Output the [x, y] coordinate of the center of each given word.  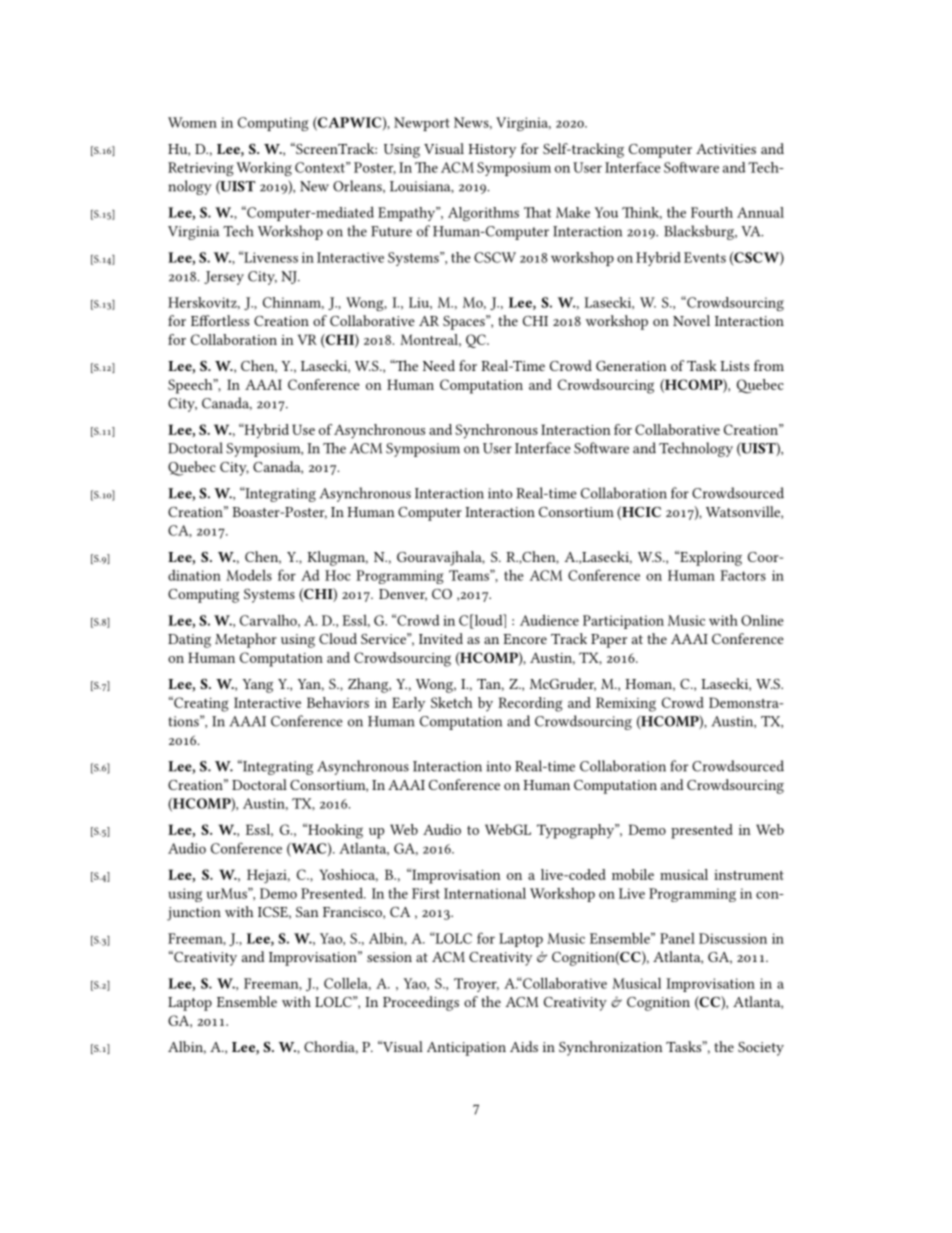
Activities [726, 149]
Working [264, 169]
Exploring [710, 558]
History [492, 151]
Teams [470, 575]
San [307, 912]
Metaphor [246, 640]
